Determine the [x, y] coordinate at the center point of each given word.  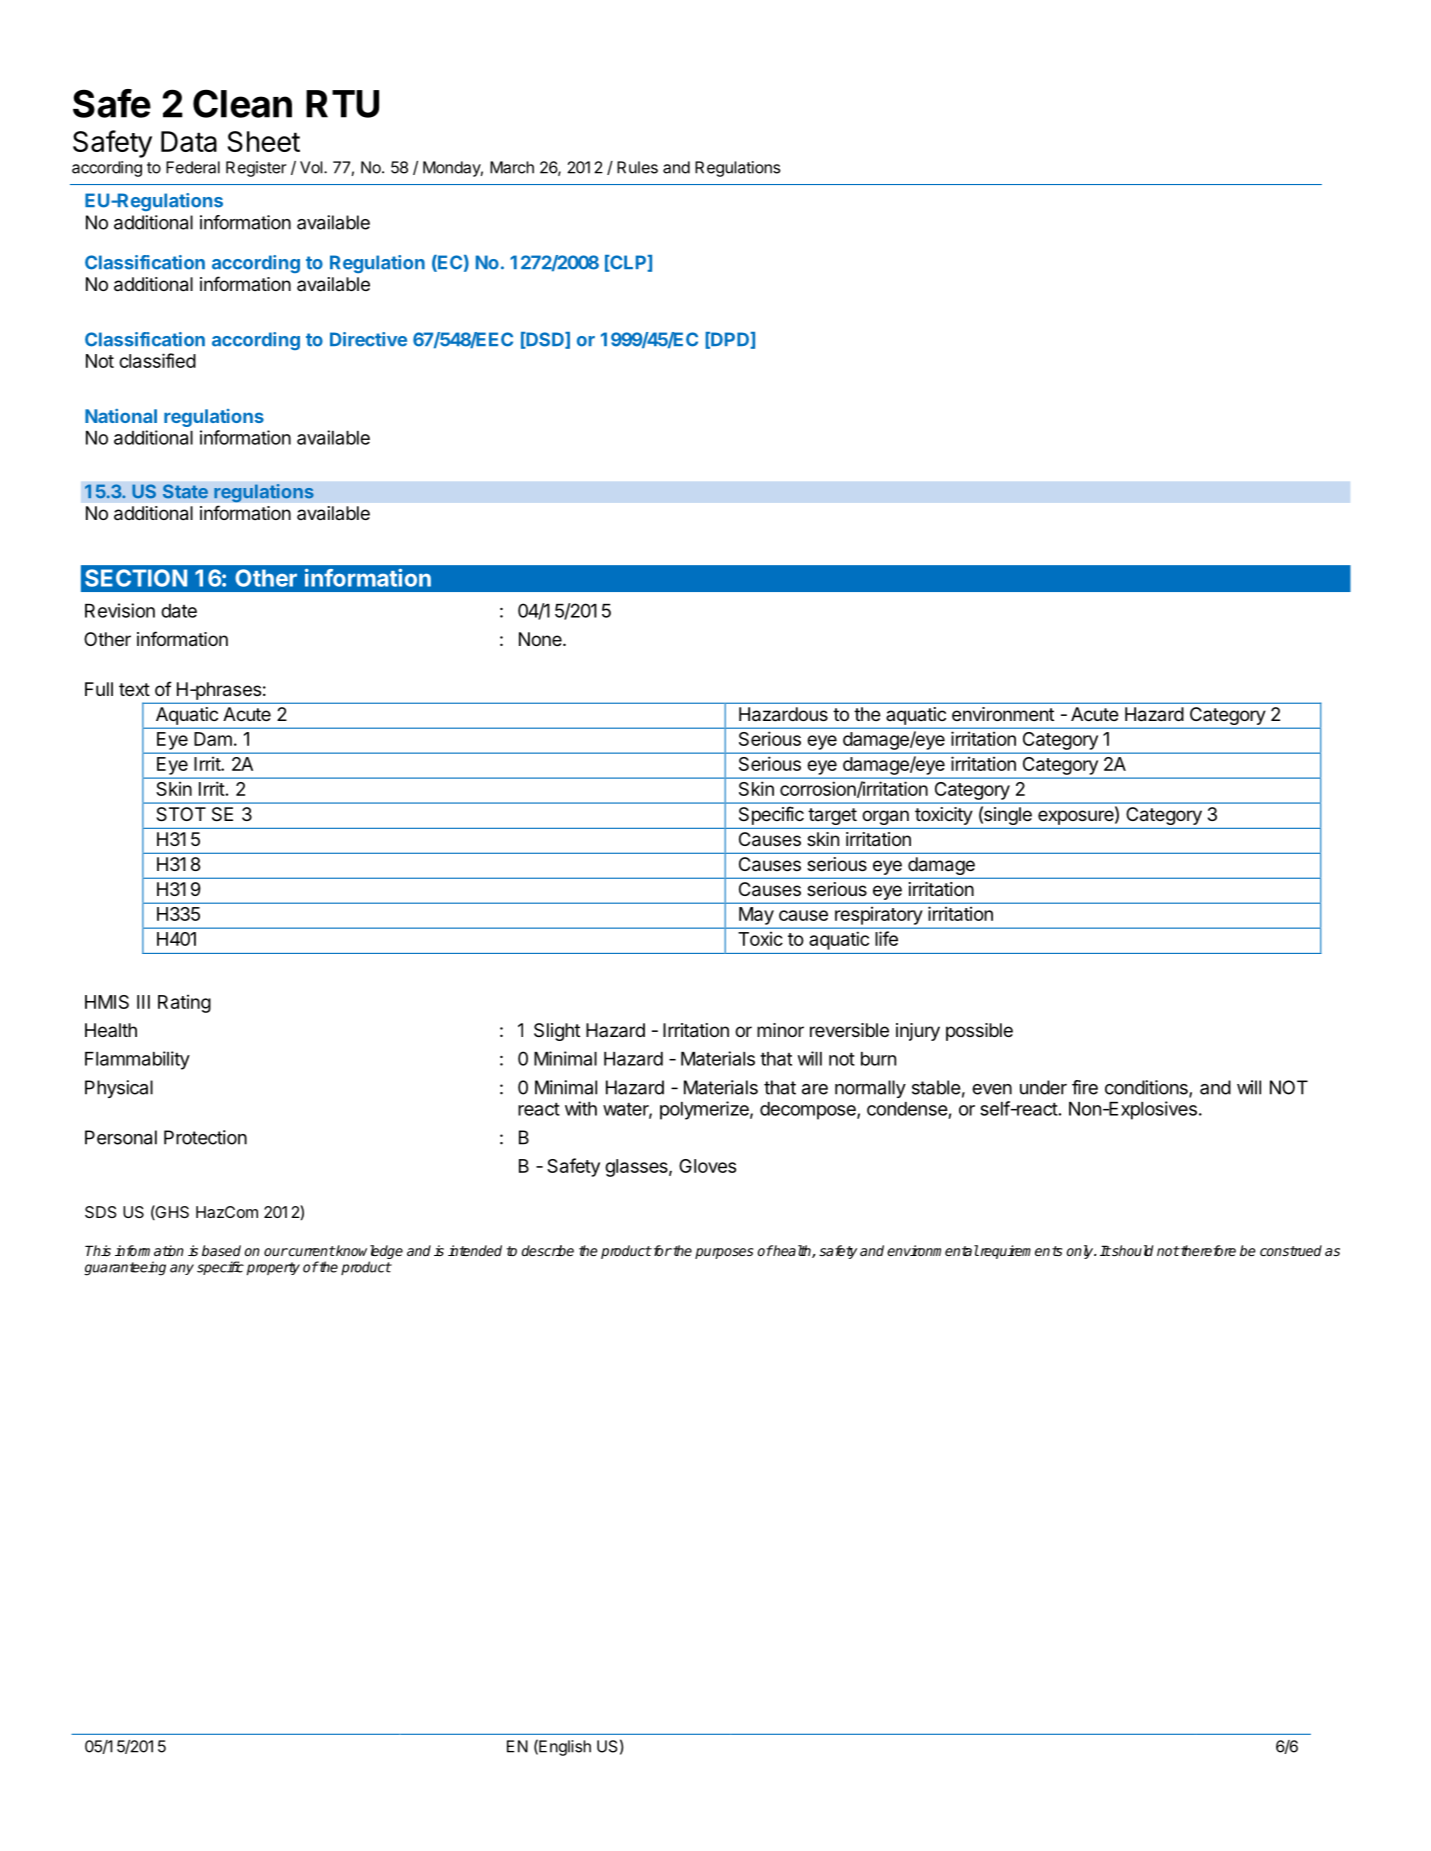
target [832, 816]
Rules [637, 167]
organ [885, 817]
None [541, 639]
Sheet [263, 141]
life [886, 938]
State [185, 491]
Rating [184, 1004]
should [1131, 1250]
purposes [724, 1253]
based [221, 1250]
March [512, 167]
